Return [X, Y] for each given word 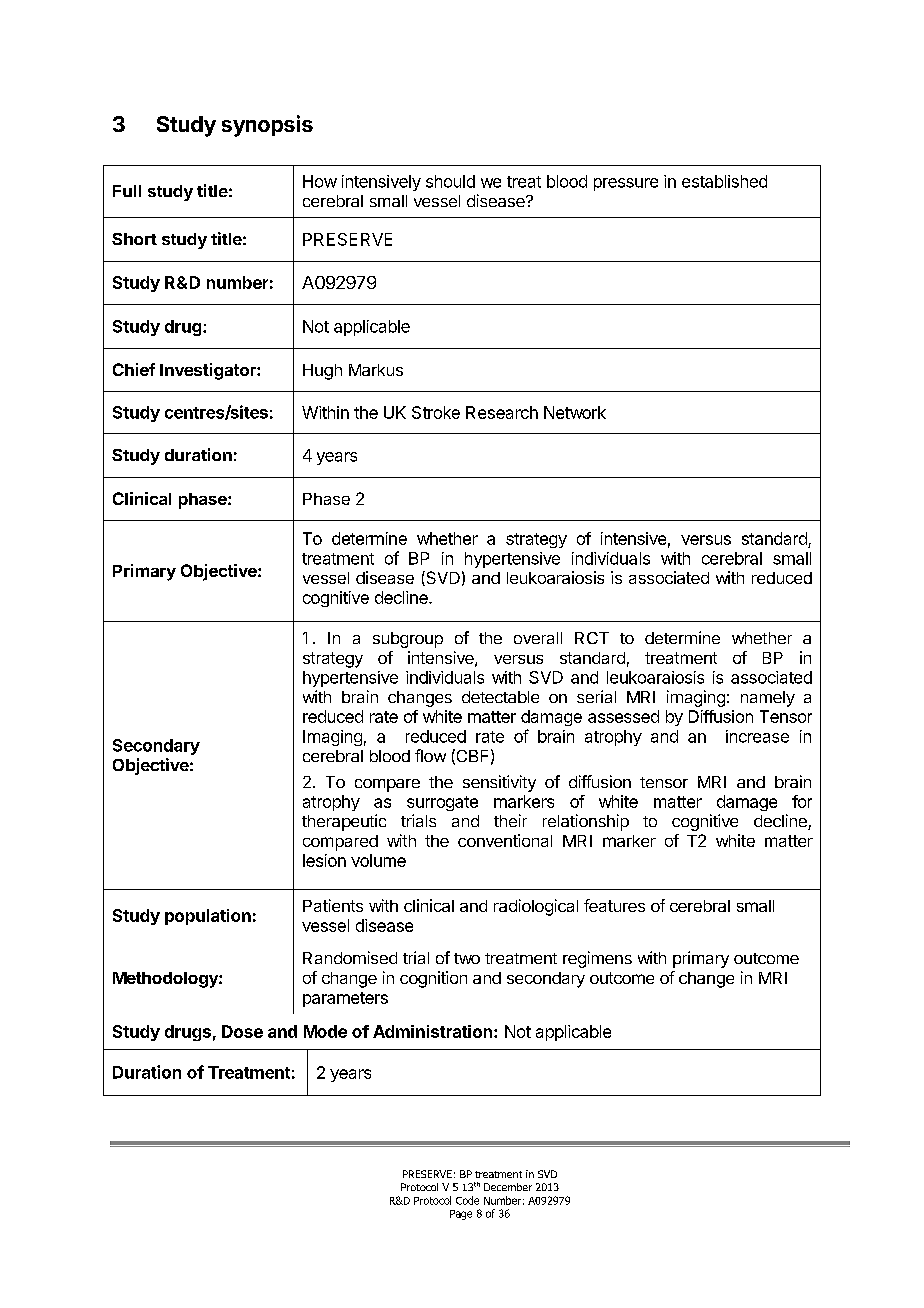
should [450, 181]
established [724, 181]
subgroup [408, 640]
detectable [500, 697]
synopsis [267, 126]
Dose [242, 1031]
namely [768, 699]
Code [467, 1200]
